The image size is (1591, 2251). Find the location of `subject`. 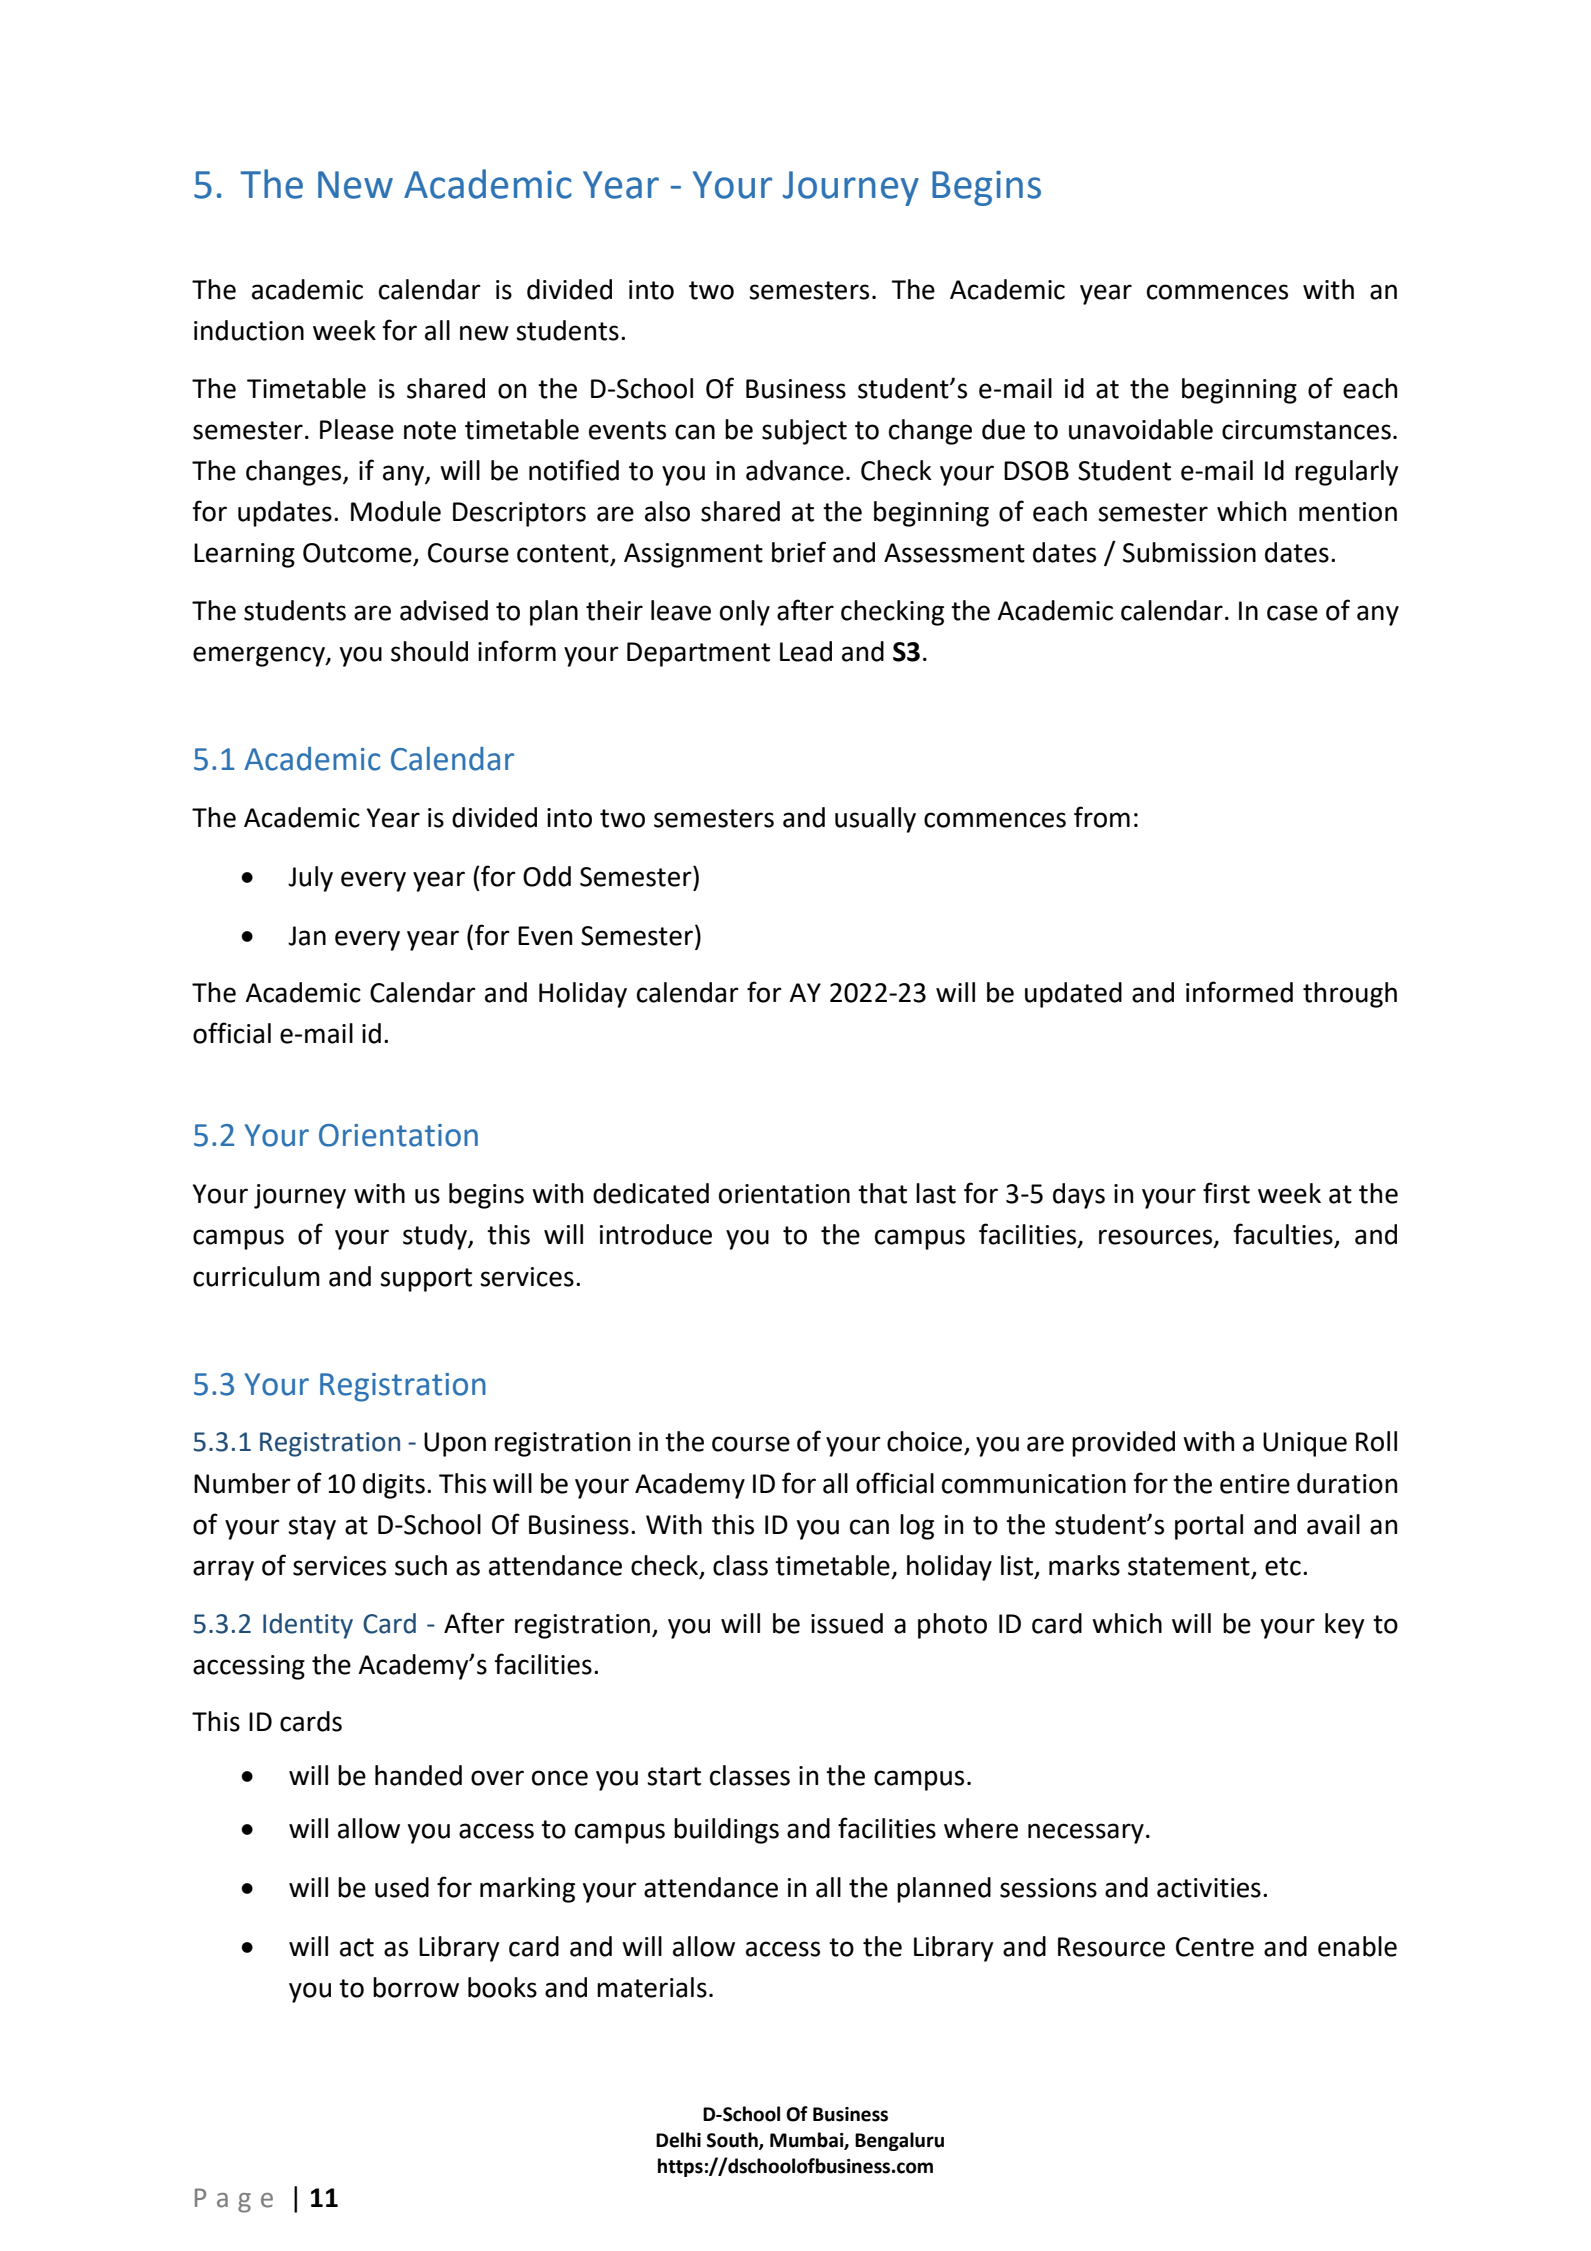

subject is located at coordinates (804, 432).
